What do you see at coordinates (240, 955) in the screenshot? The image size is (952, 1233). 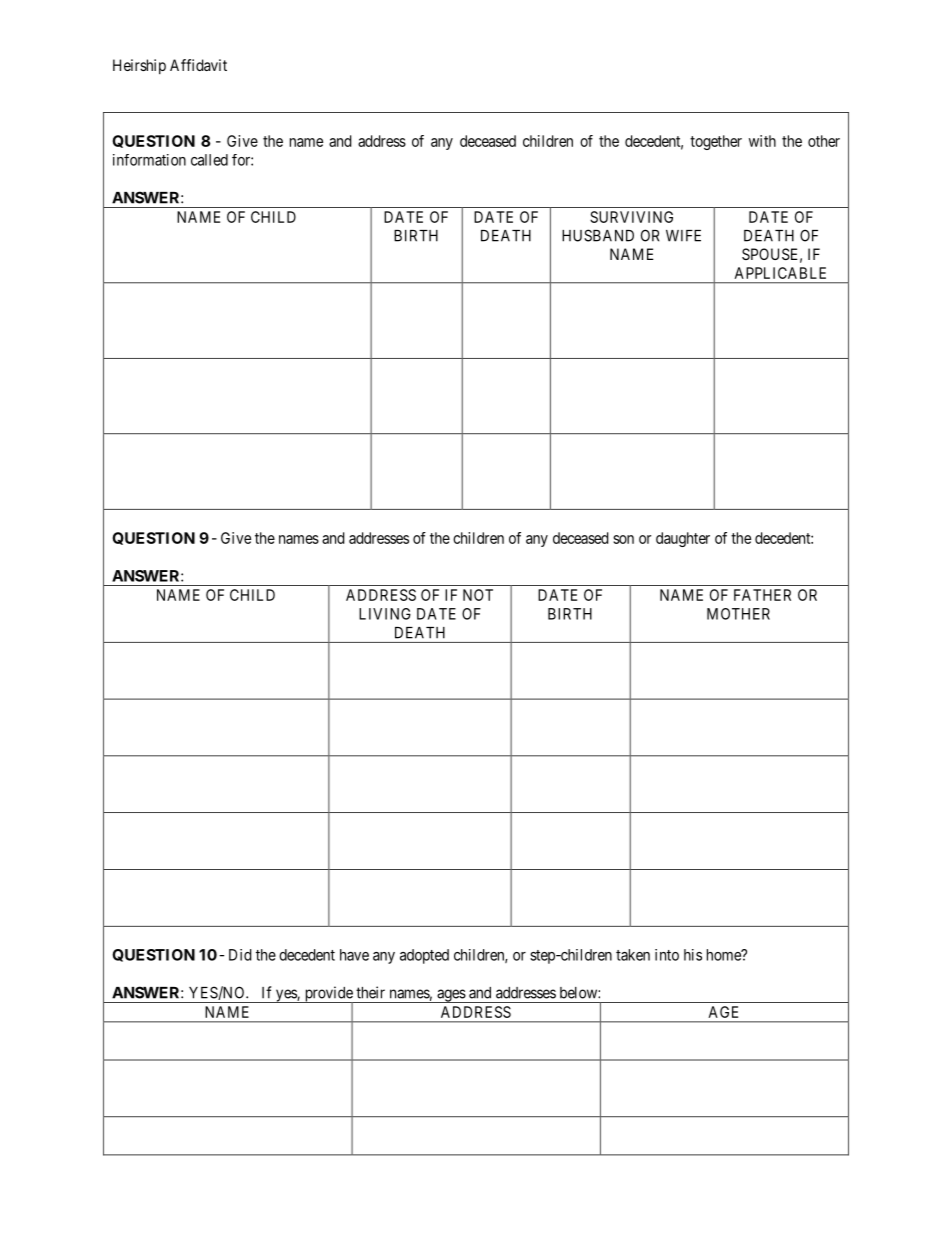 I see `Did` at bounding box center [240, 955].
